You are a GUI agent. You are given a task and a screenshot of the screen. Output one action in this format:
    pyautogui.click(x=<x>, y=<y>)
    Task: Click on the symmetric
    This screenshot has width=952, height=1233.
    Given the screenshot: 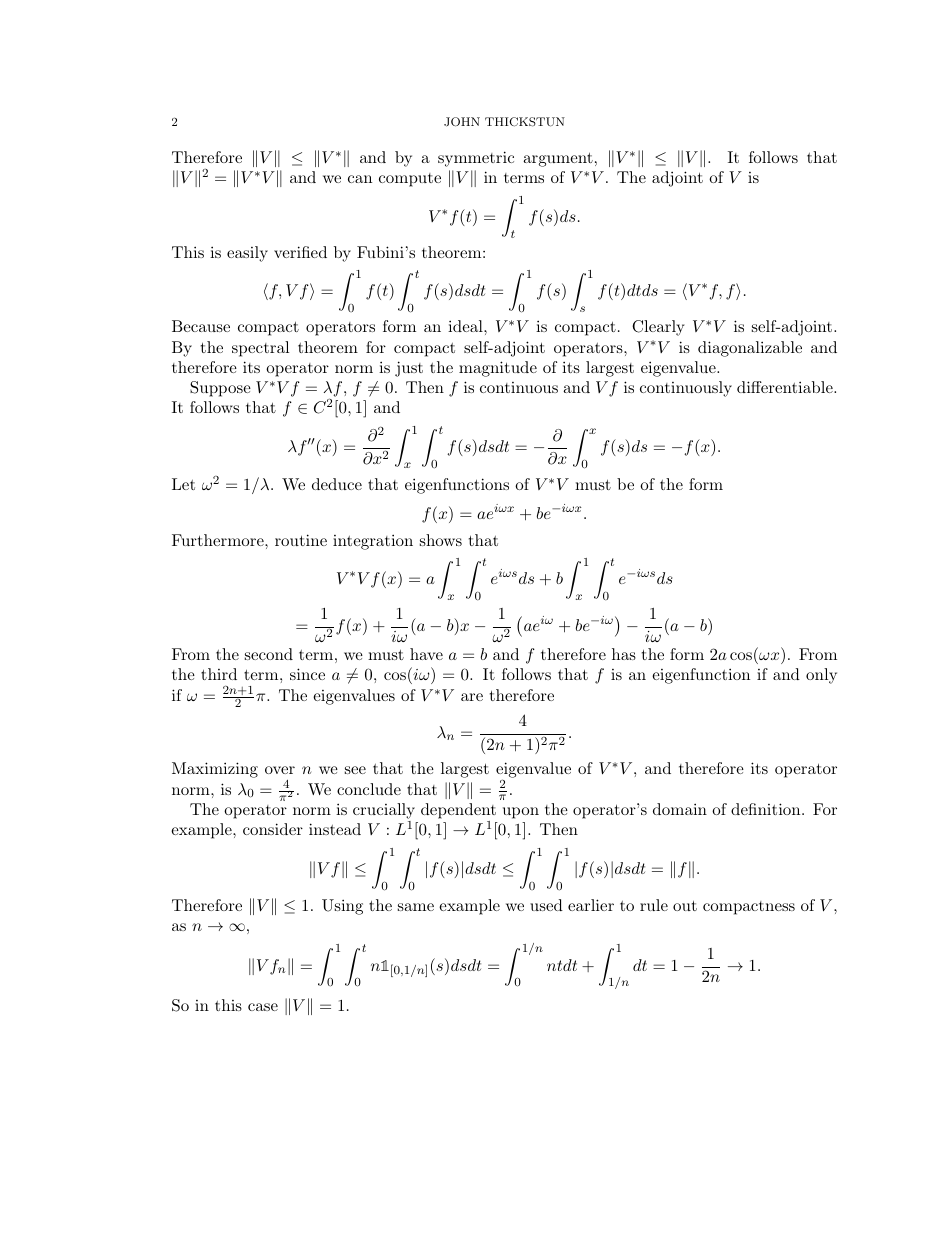 What is the action you would take?
    pyautogui.click(x=476, y=159)
